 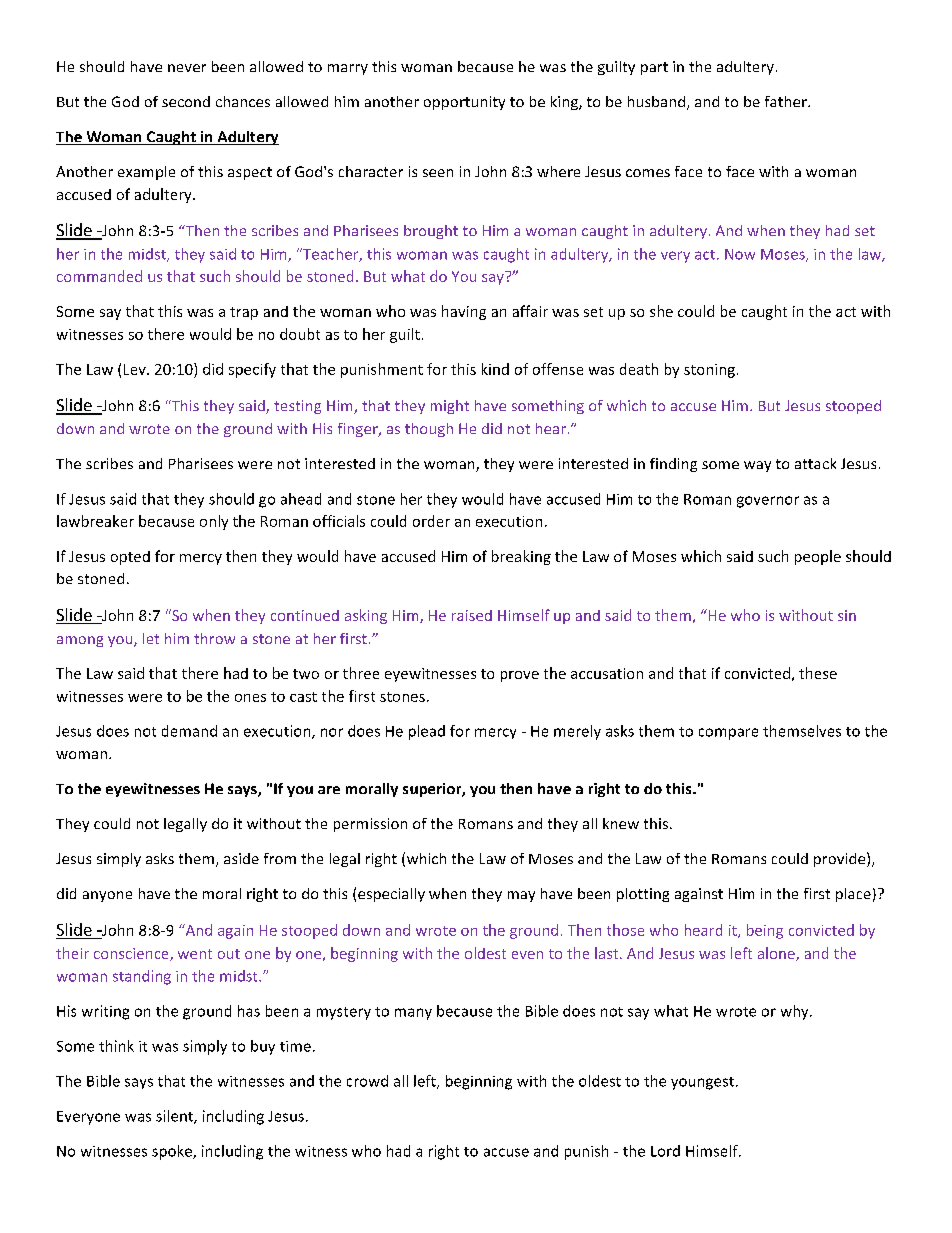 What do you see at coordinates (175, 1117) in the page?
I see `silent` at bounding box center [175, 1117].
